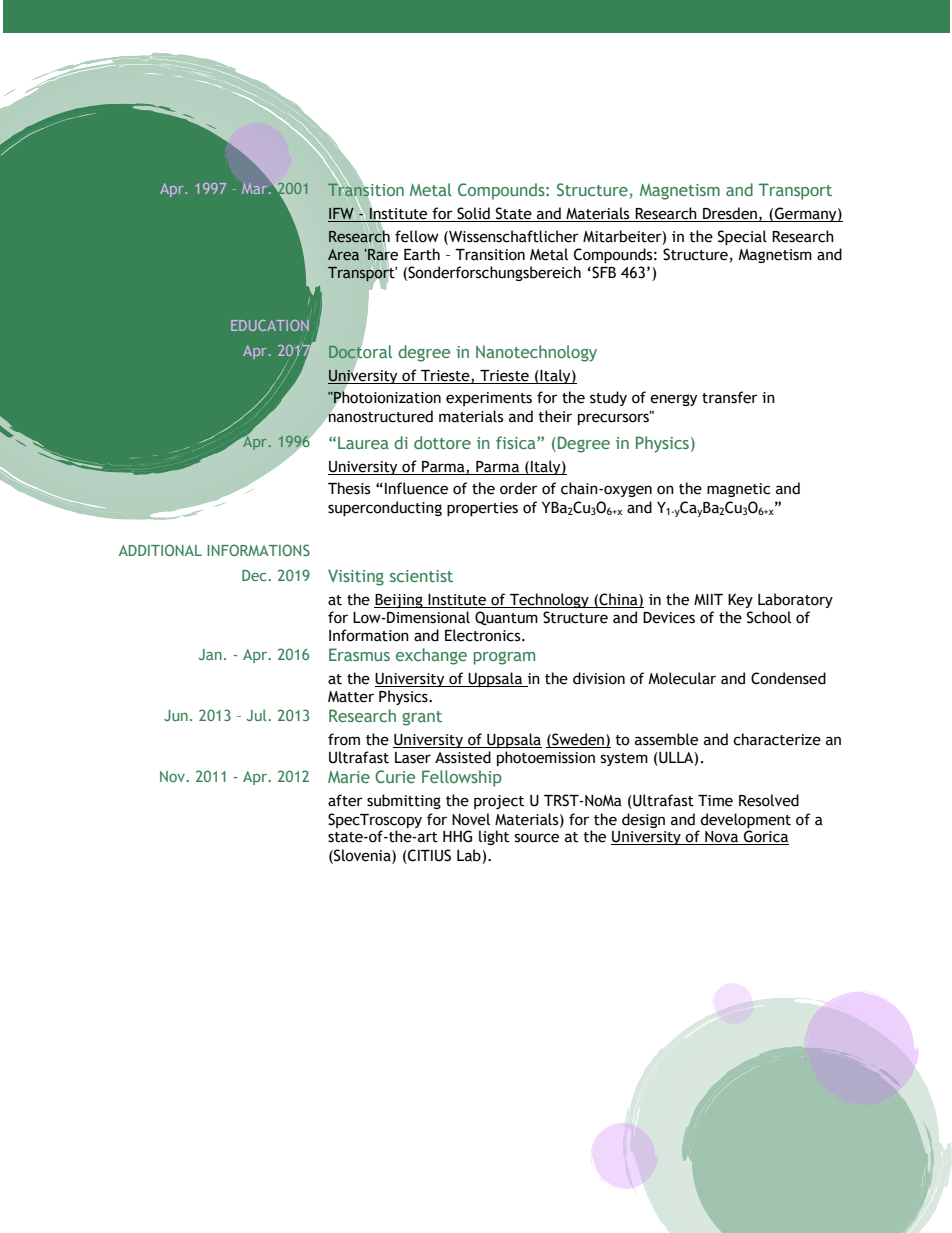 The width and height of the screenshot is (952, 1233). Describe the element at coordinates (473, 213) in the screenshot. I see `Solid` at that location.
